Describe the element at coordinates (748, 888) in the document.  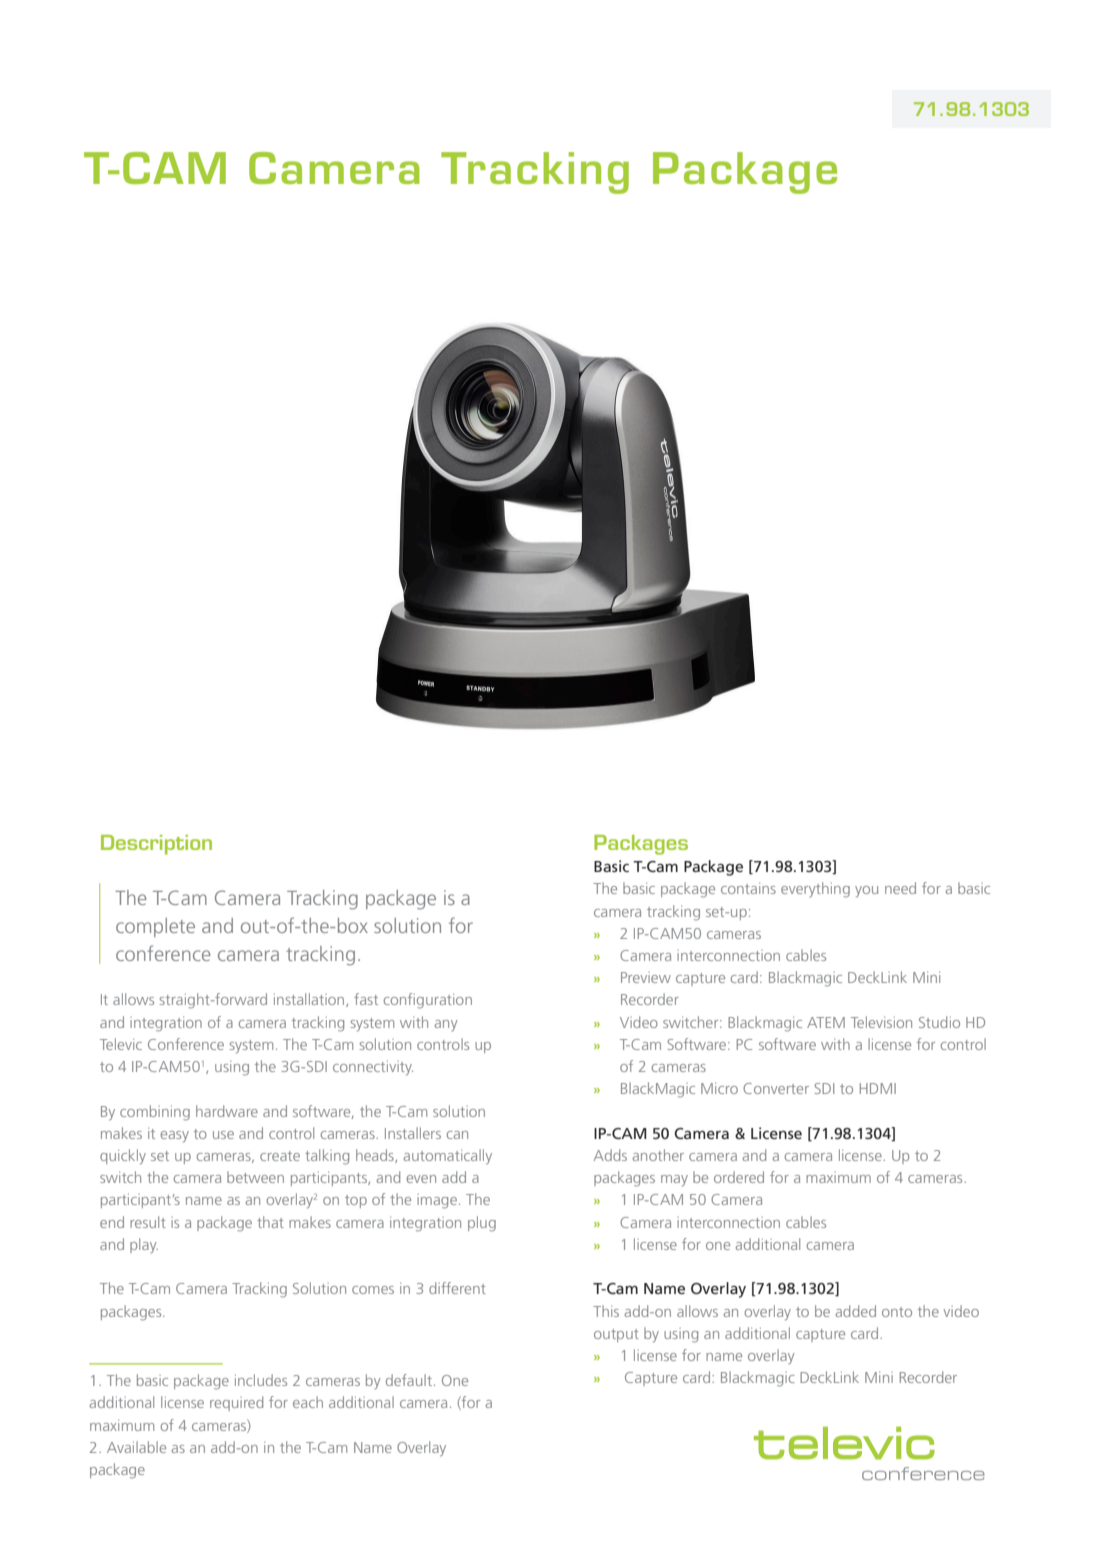
I see `contains` at that location.
